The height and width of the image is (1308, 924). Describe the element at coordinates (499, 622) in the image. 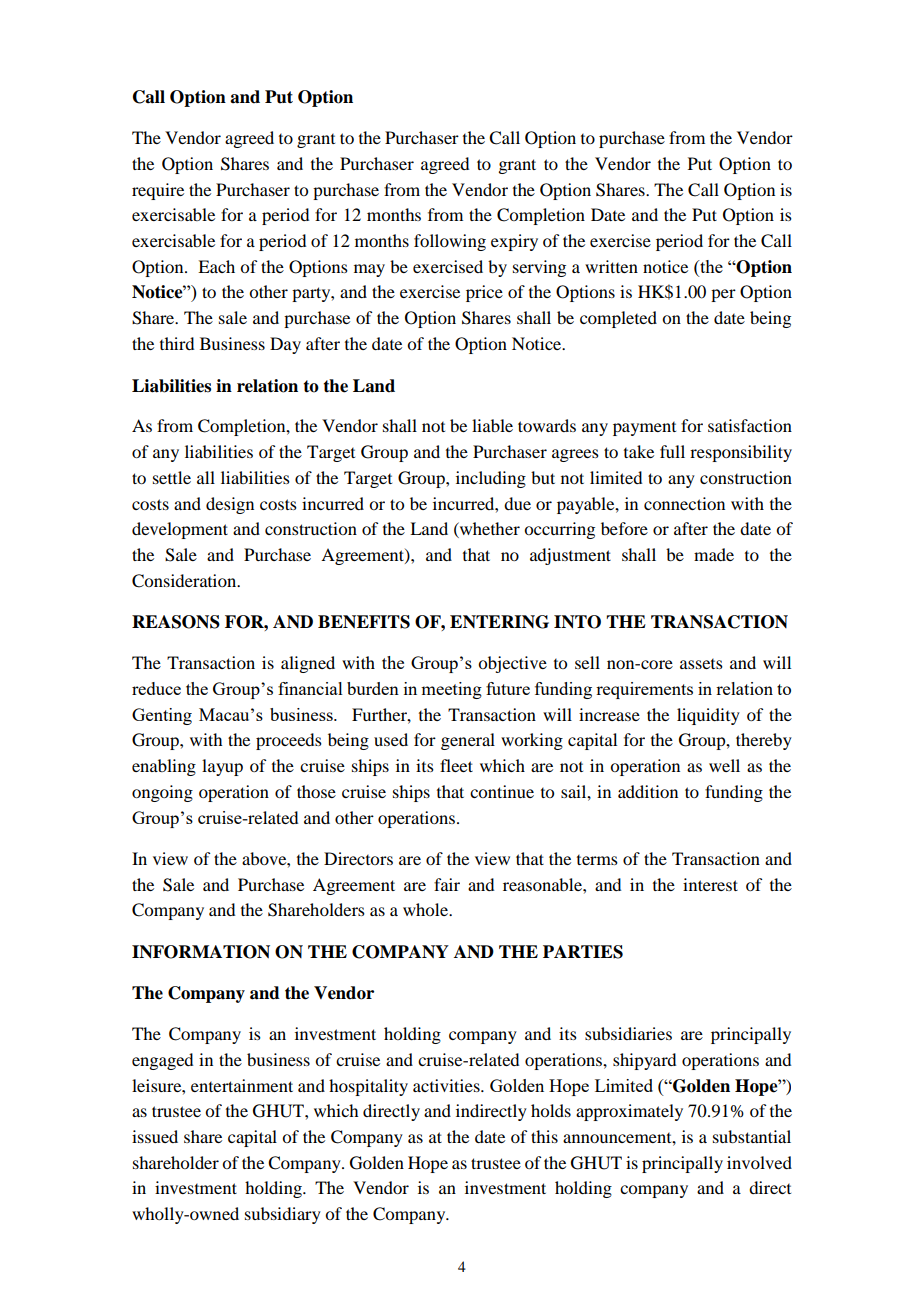

I see `ENTERING` at that location.
